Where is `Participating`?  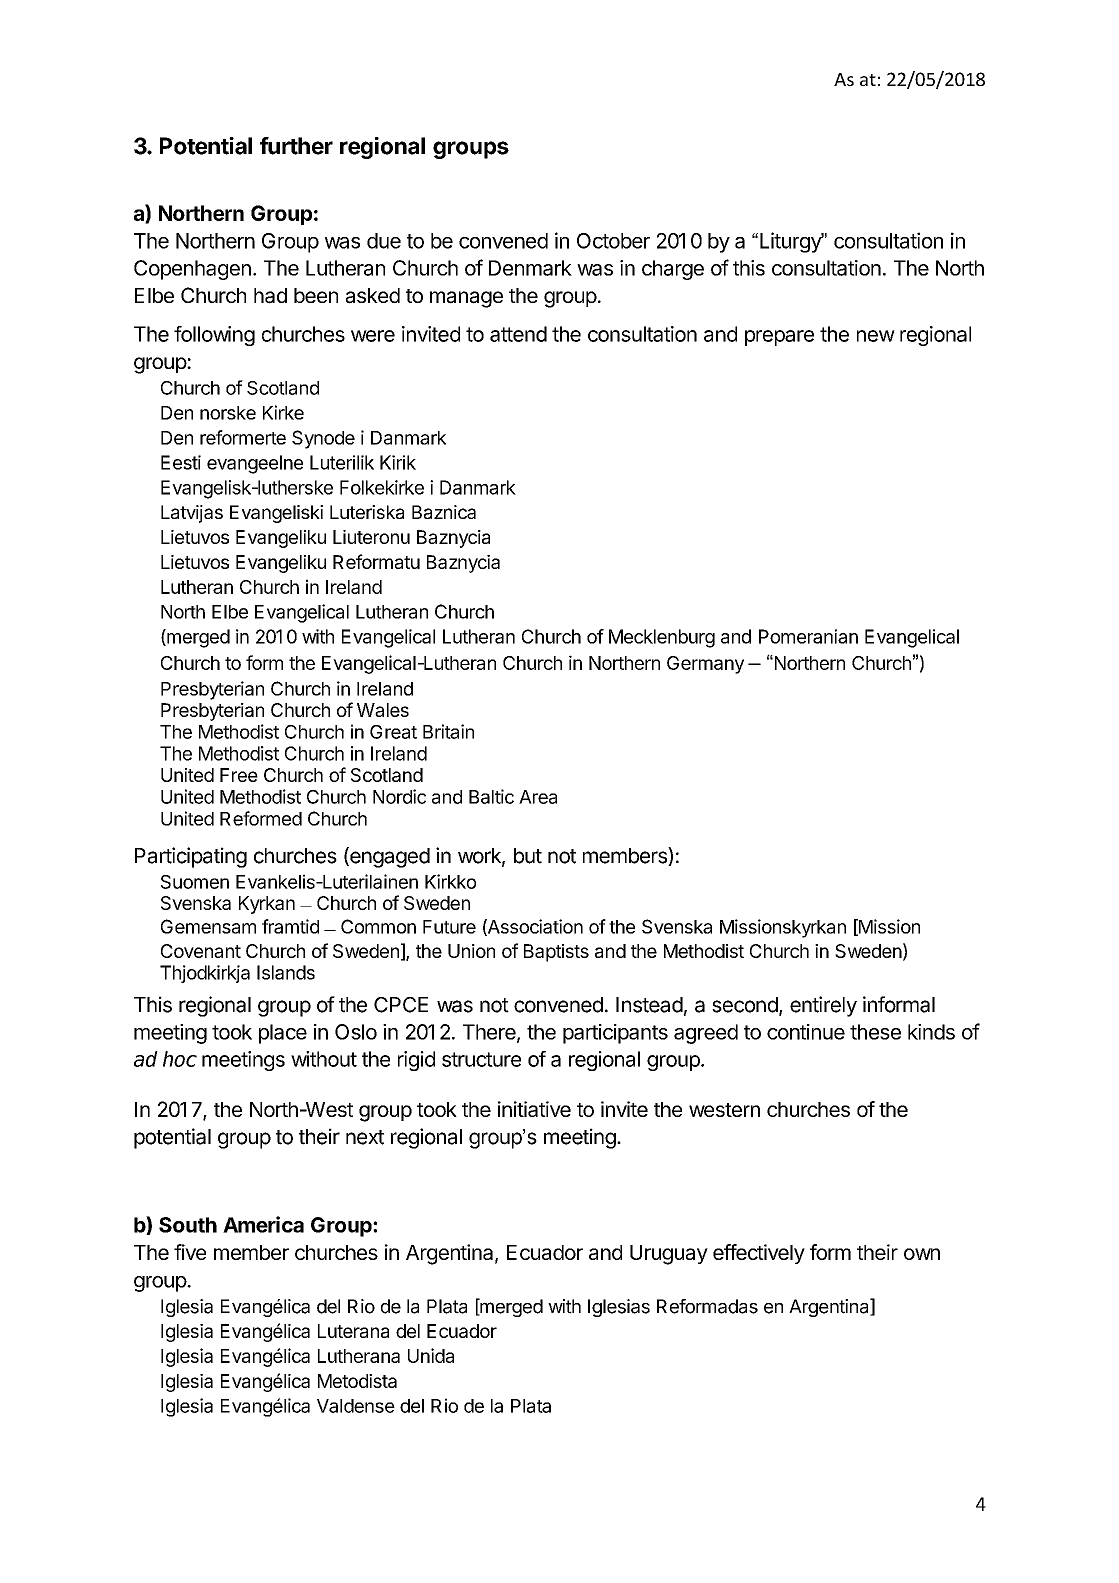 Participating is located at coordinates (191, 857).
